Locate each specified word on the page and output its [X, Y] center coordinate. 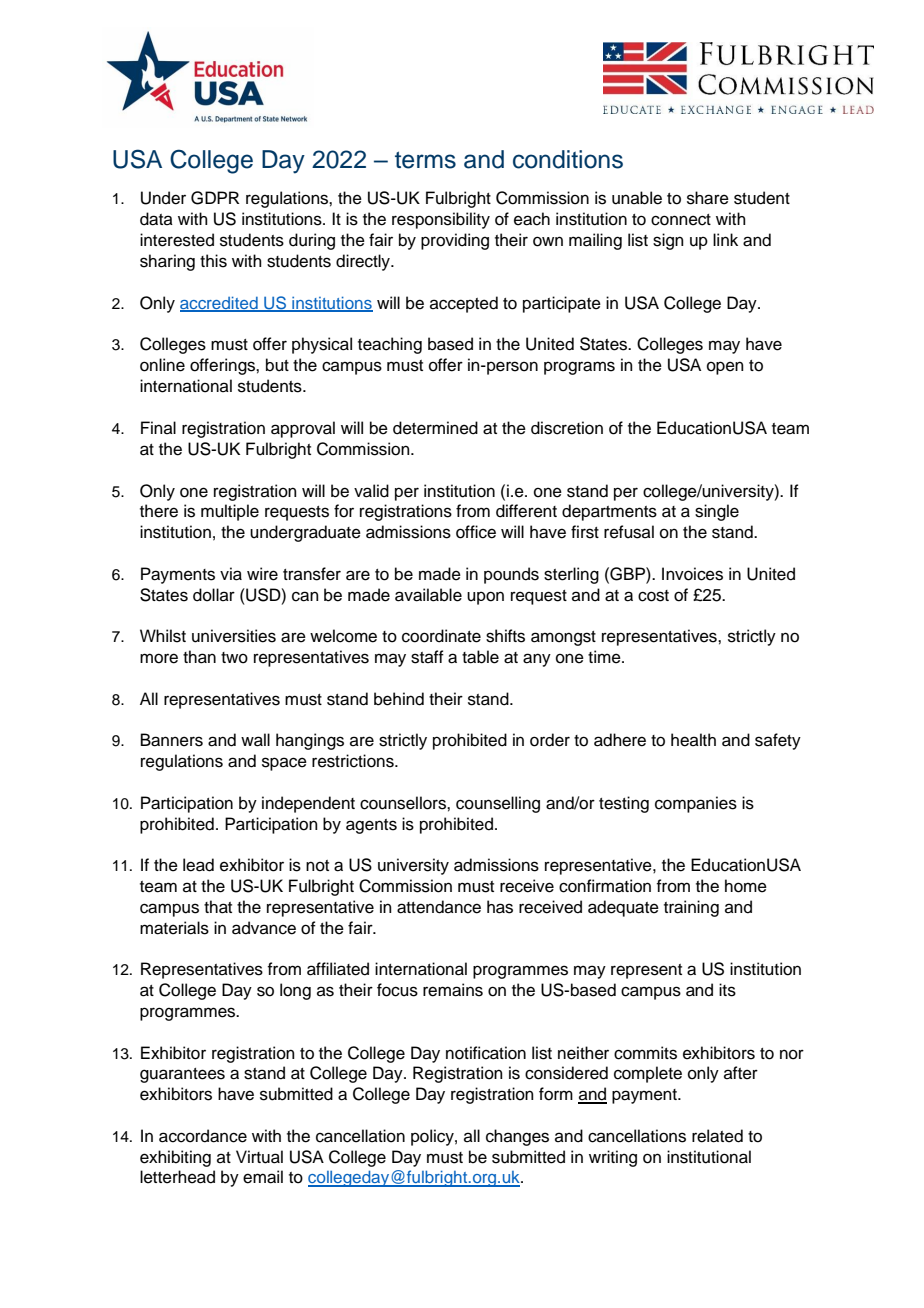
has [500, 907]
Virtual [259, 1157]
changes [517, 1137]
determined [435, 428]
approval [303, 429]
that [218, 907]
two [234, 658]
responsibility [441, 220]
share [708, 198]
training [691, 908]
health [693, 740]
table [480, 657]
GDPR [215, 198]
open [725, 368]
